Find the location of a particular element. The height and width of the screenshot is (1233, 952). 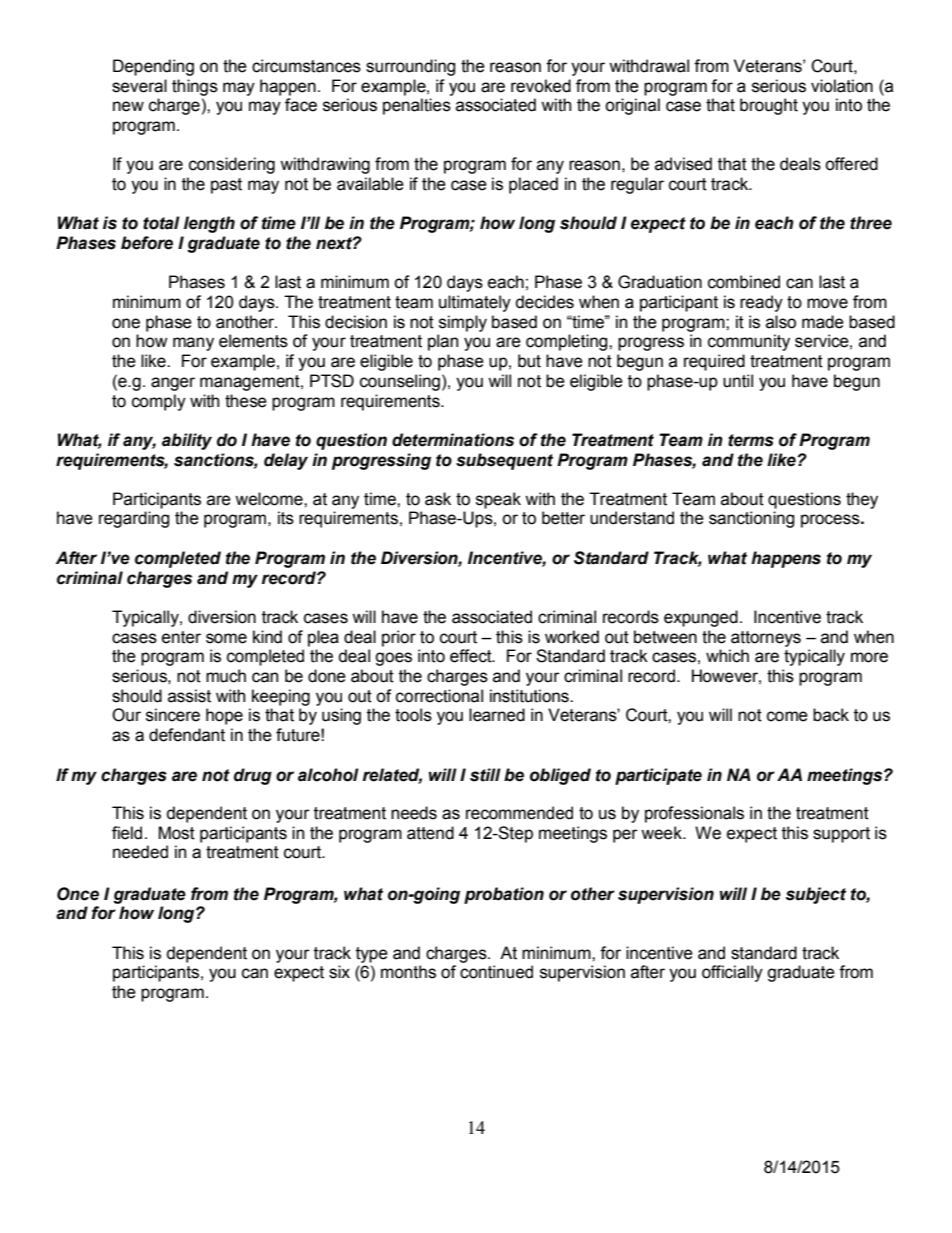

sanctioning is located at coordinates (752, 519).
